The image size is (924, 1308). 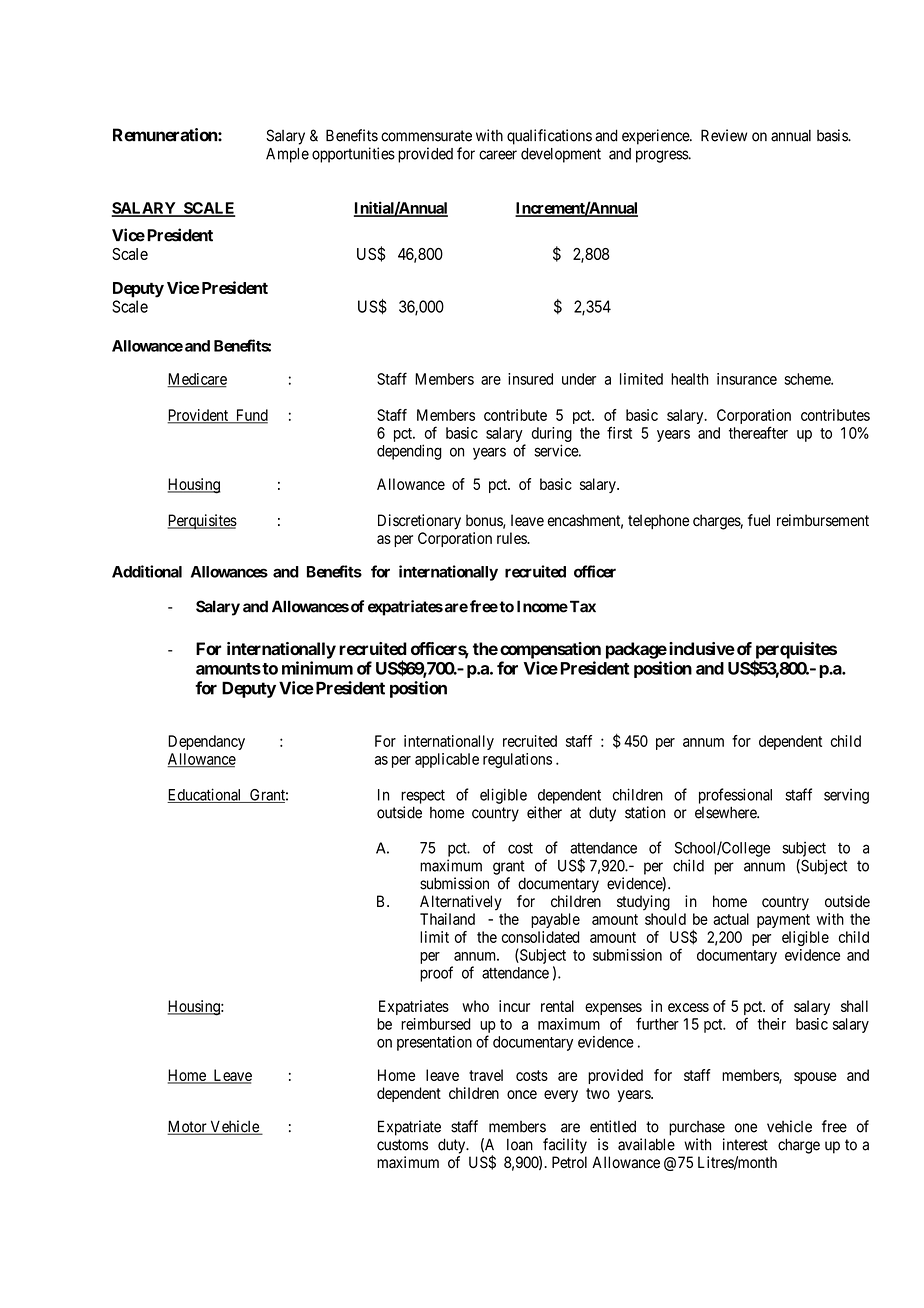 What do you see at coordinates (188, 1127) in the screenshot?
I see `Motor` at bounding box center [188, 1127].
